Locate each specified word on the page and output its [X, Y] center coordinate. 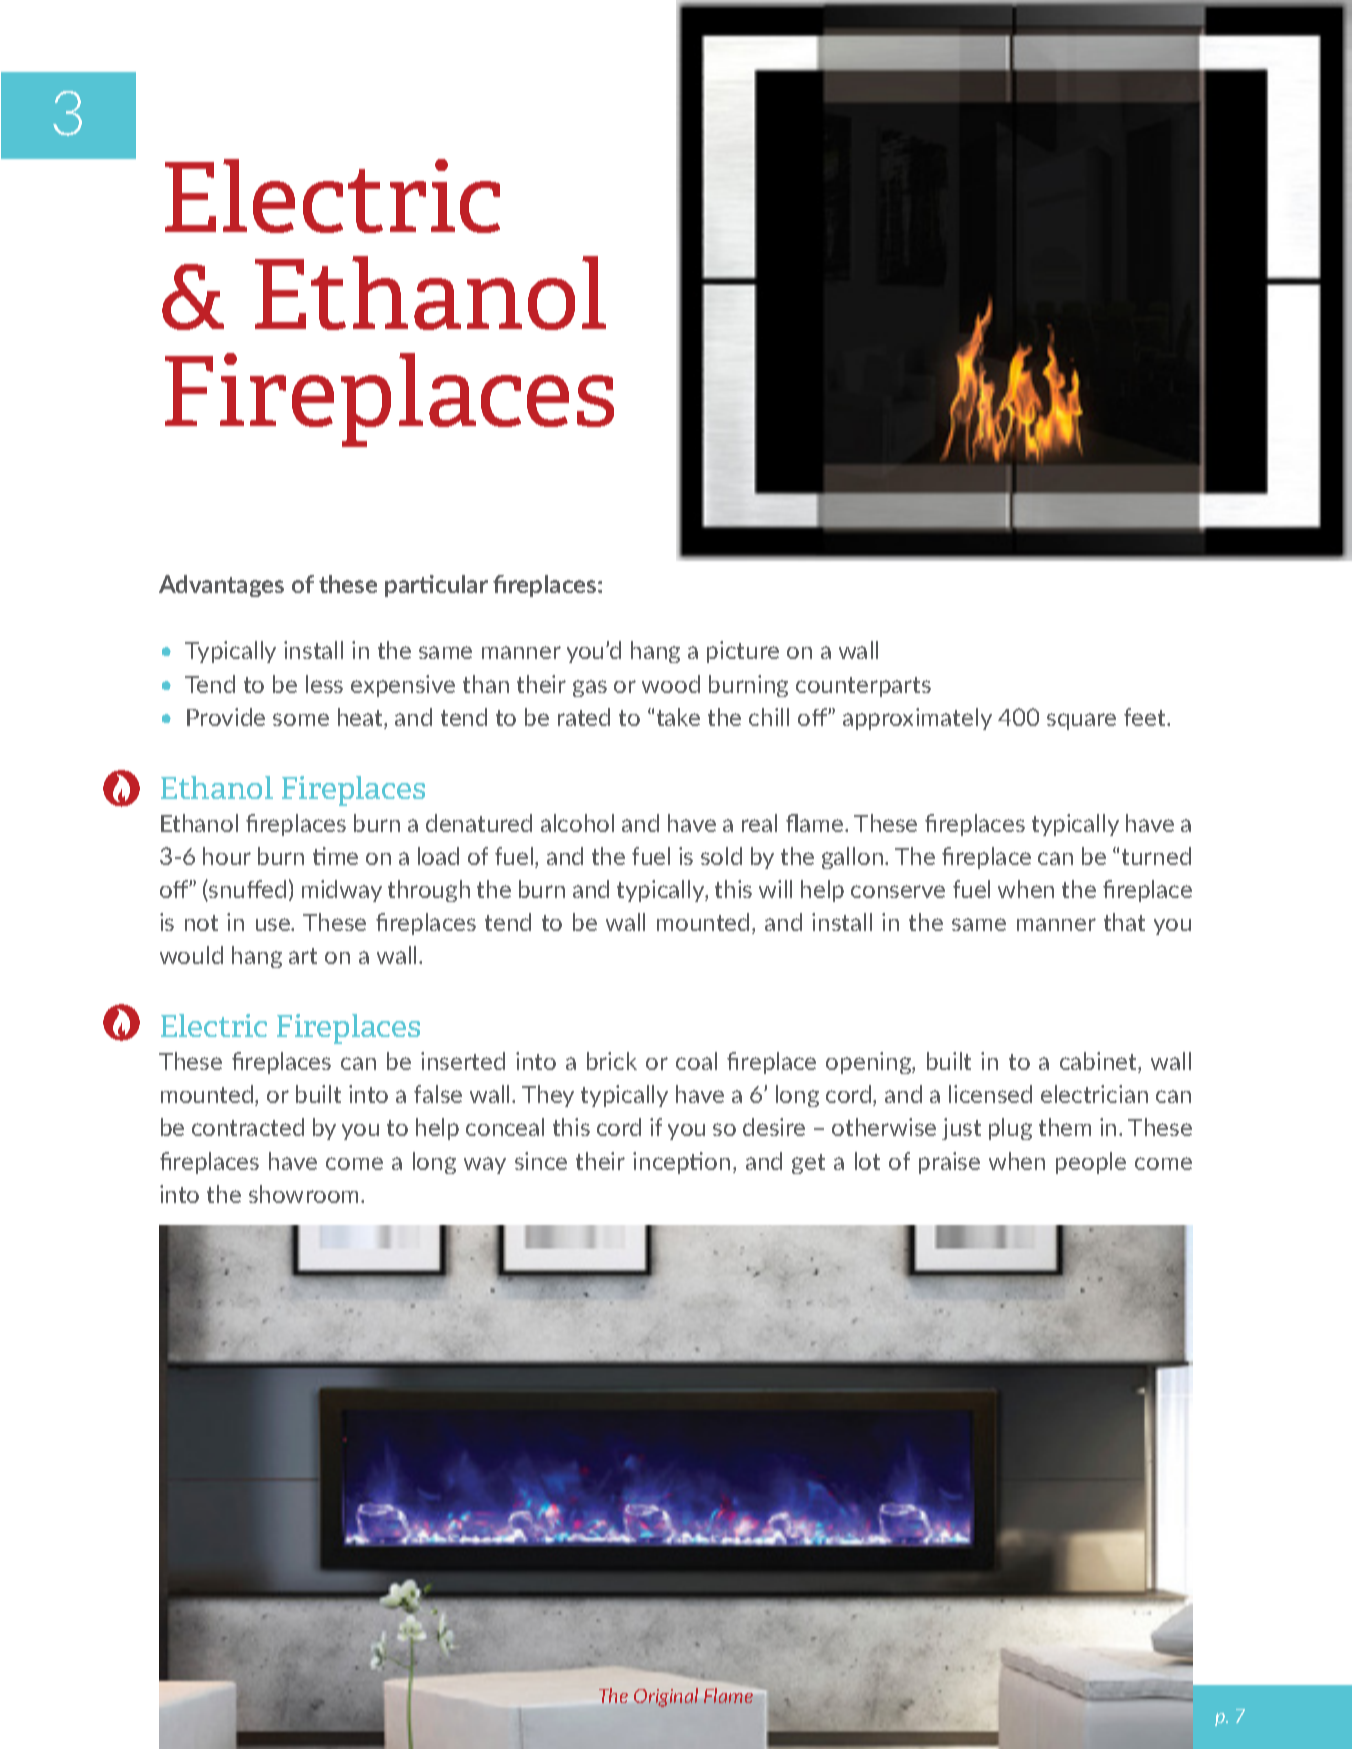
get [808, 1164]
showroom [305, 1194]
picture [743, 652]
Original [666, 1697]
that [1124, 922]
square [1081, 721]
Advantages [221, 586]
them [1065, 1127]
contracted [248, 1127]
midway [342, 891]
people [1091, 1163]
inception [681, 1163]
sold [721, 856]
